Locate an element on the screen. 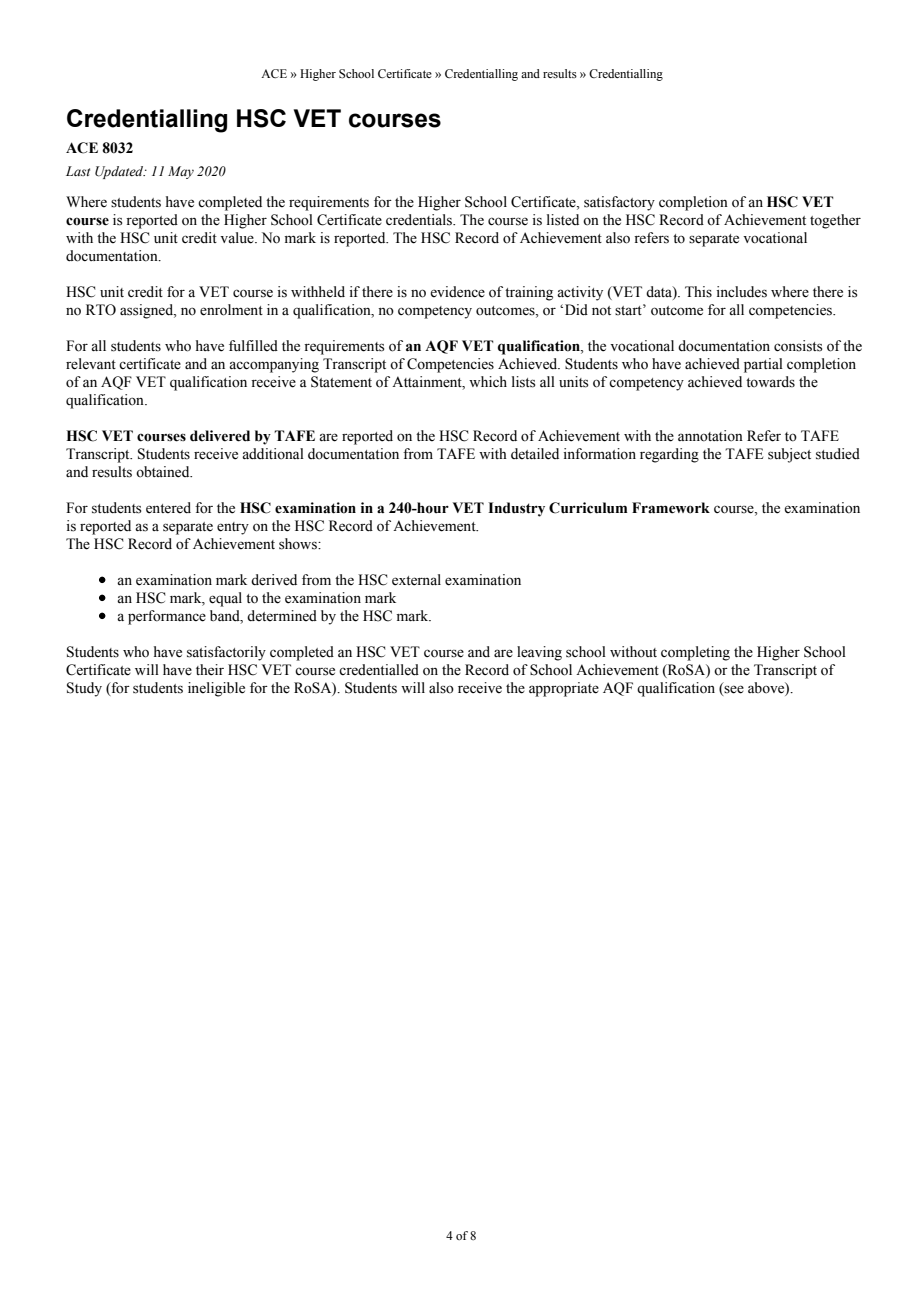 This screenshot has height=1308, width=924. external is located at coordinates (416, 580).
